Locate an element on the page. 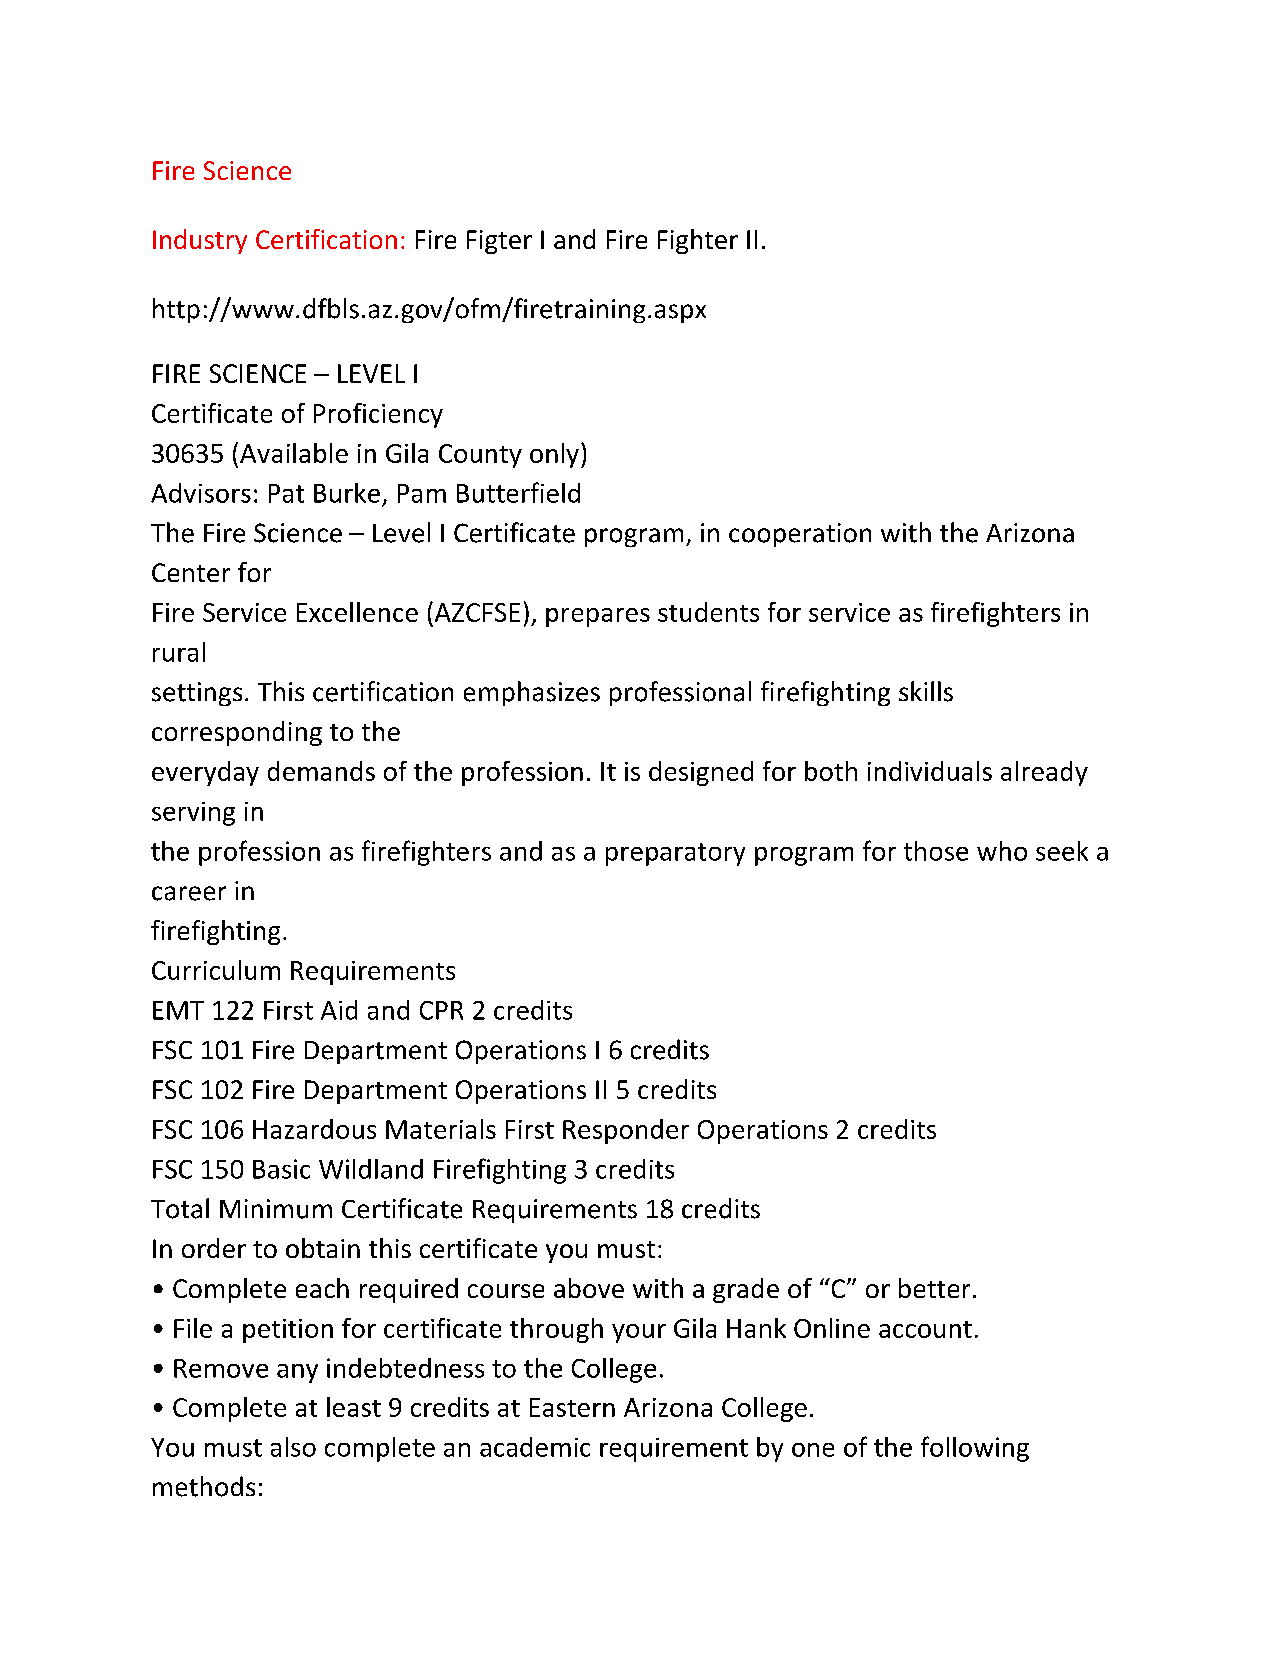  career is located at coordinates (189, 893).
